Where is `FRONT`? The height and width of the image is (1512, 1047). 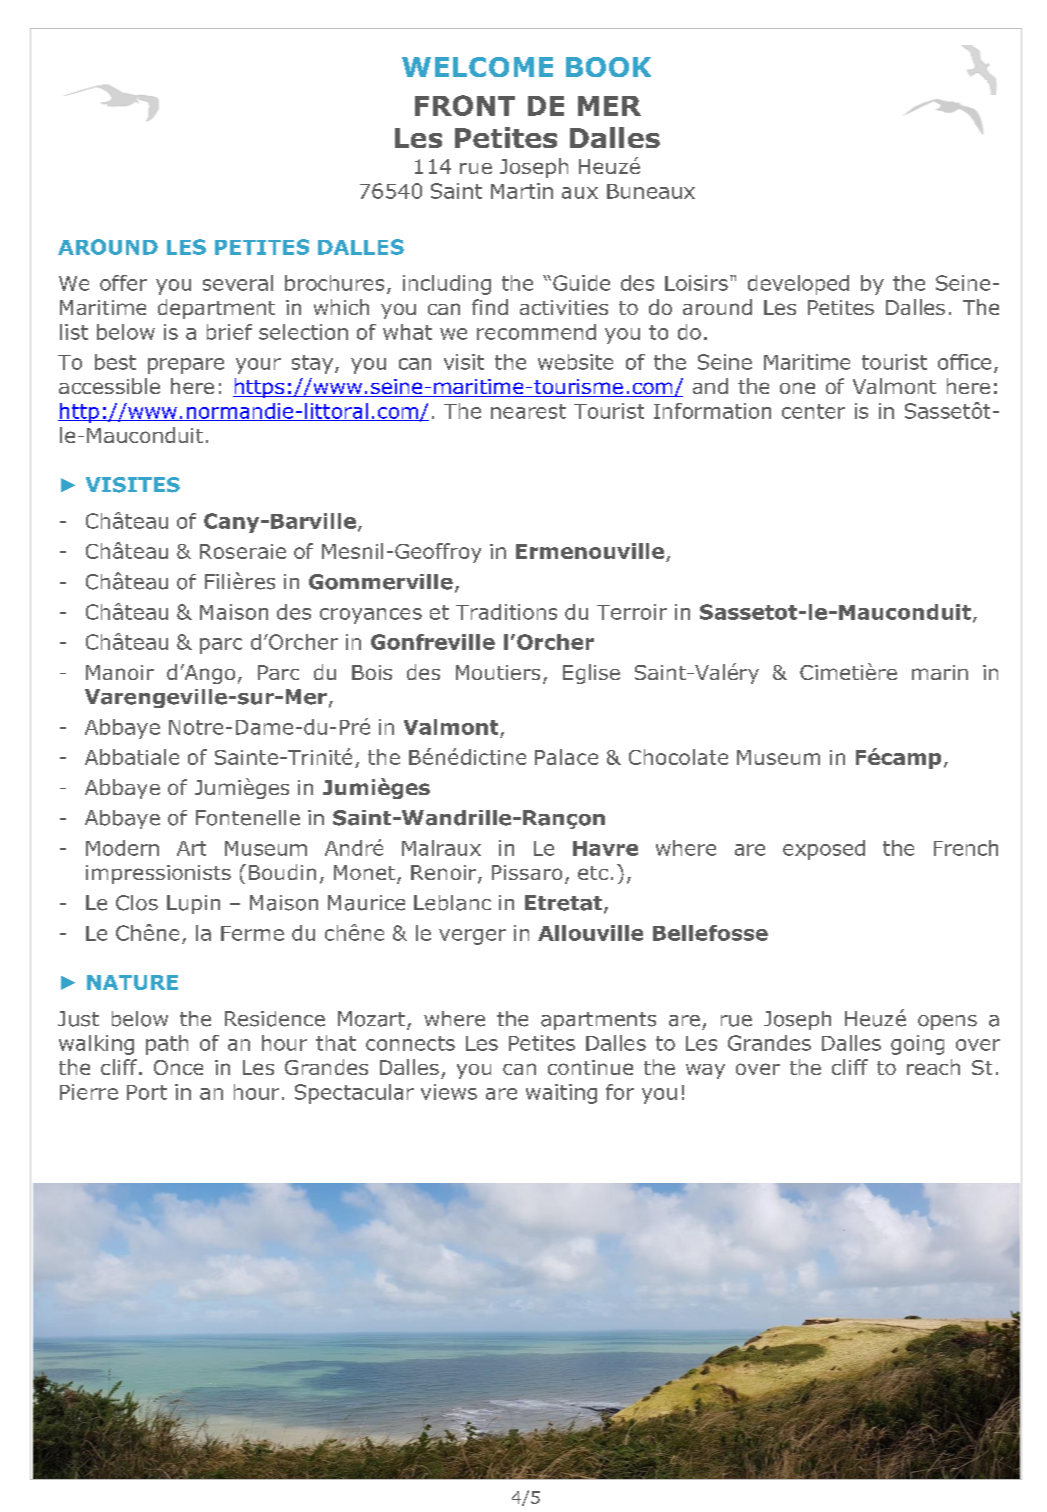 FRONT is located at coordinates (465, 105).
